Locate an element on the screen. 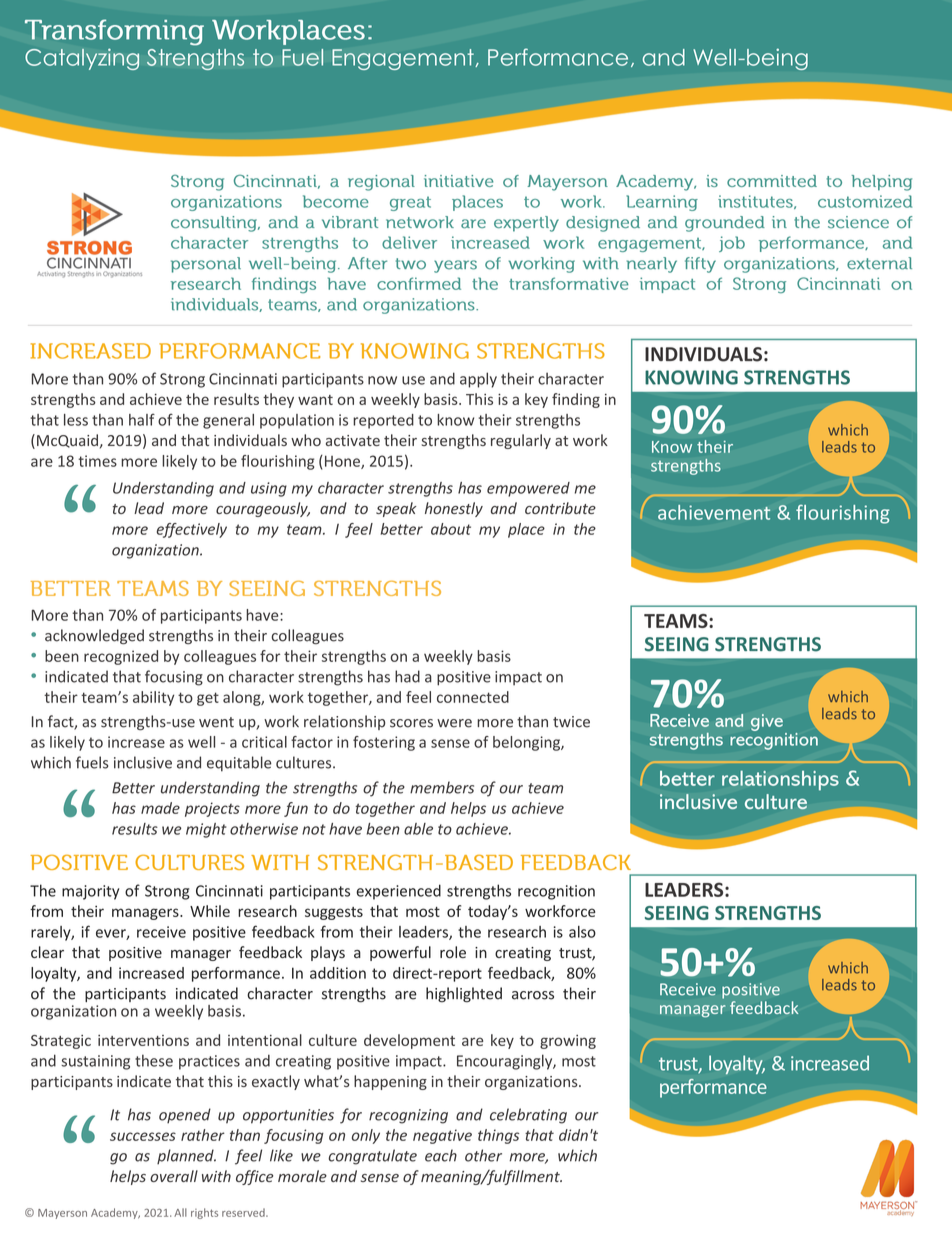  overall is located at coordinates (174, 1176).
